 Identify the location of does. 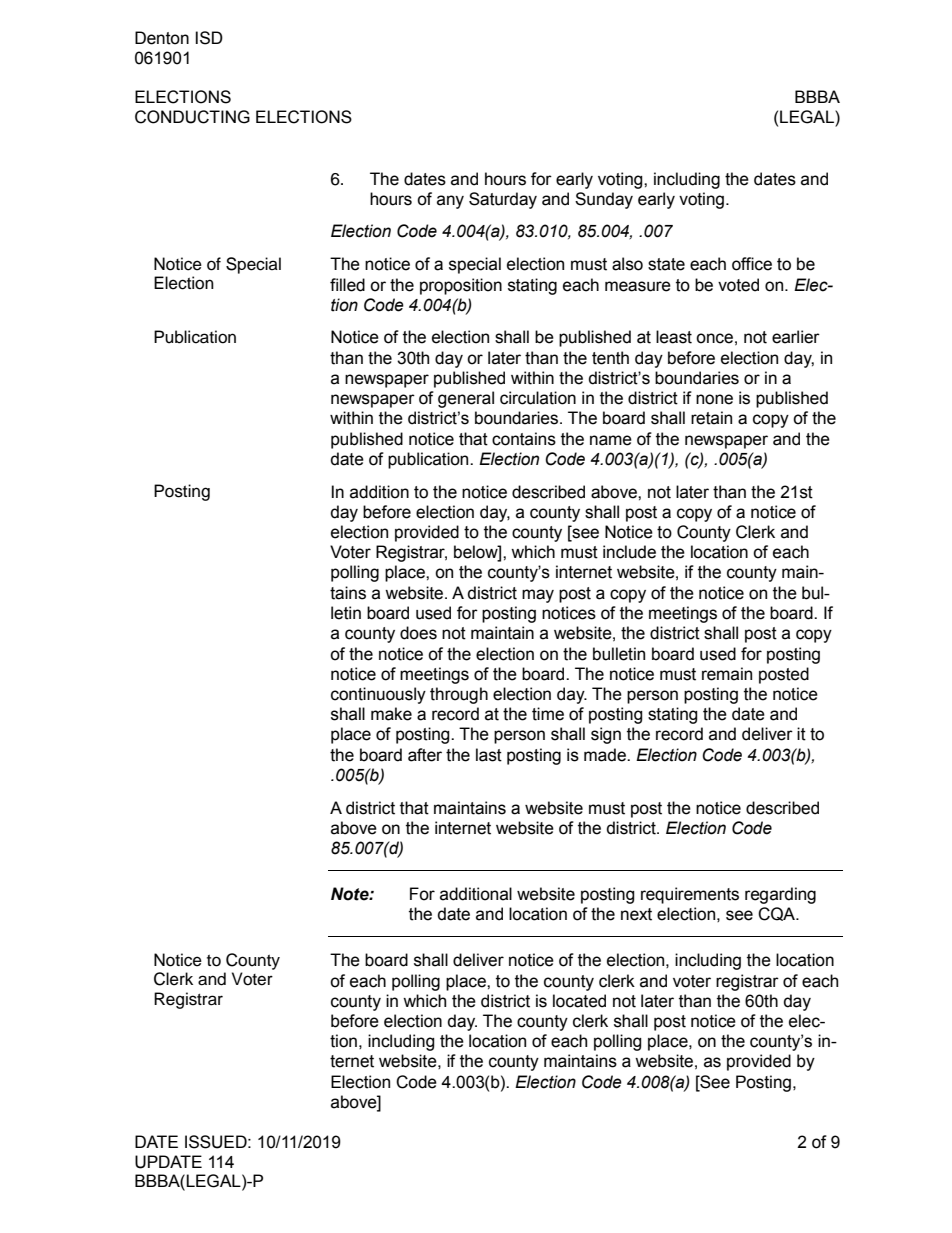
(418, 633).
